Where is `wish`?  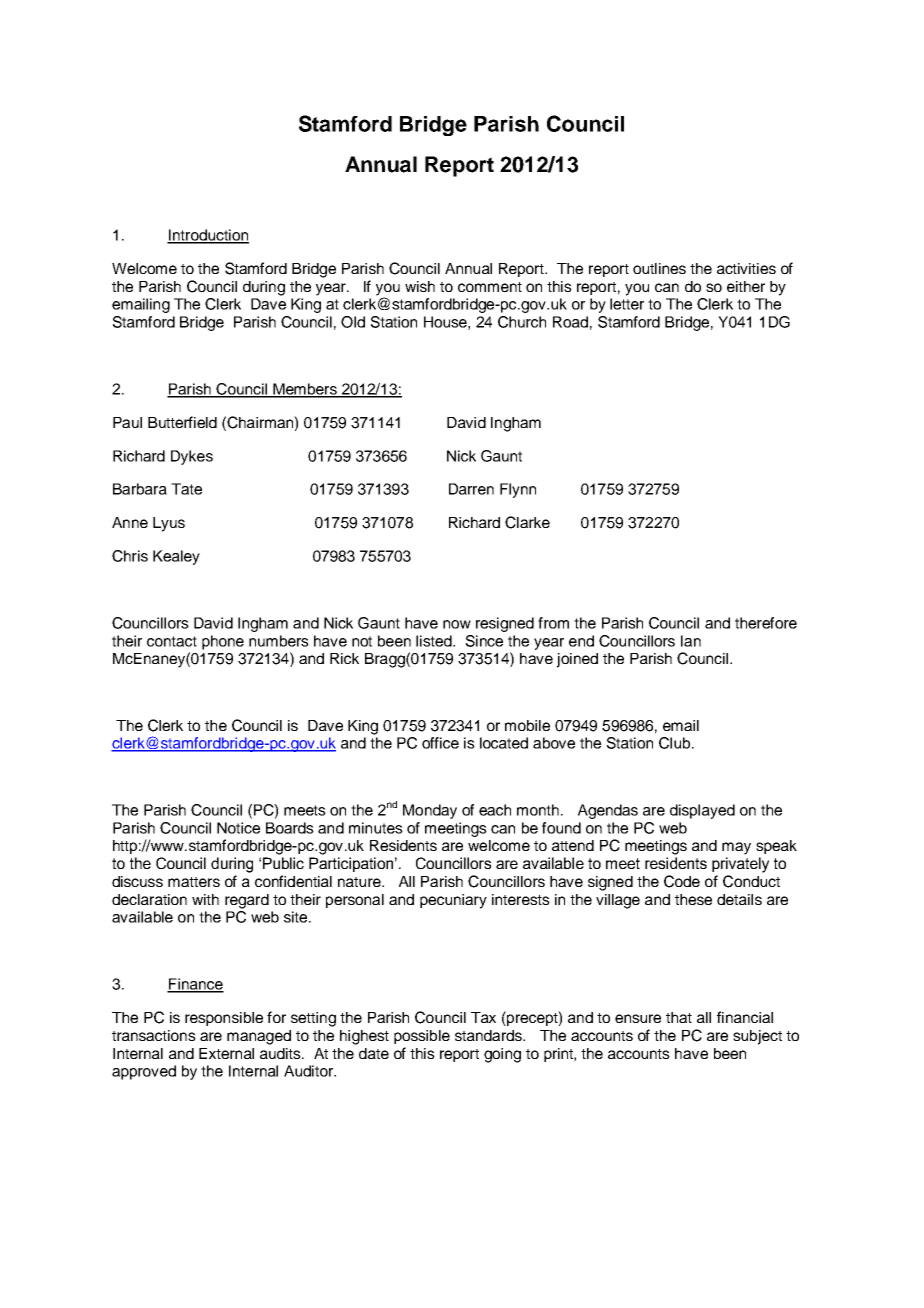
wish is located at coordinates (420, 286).
